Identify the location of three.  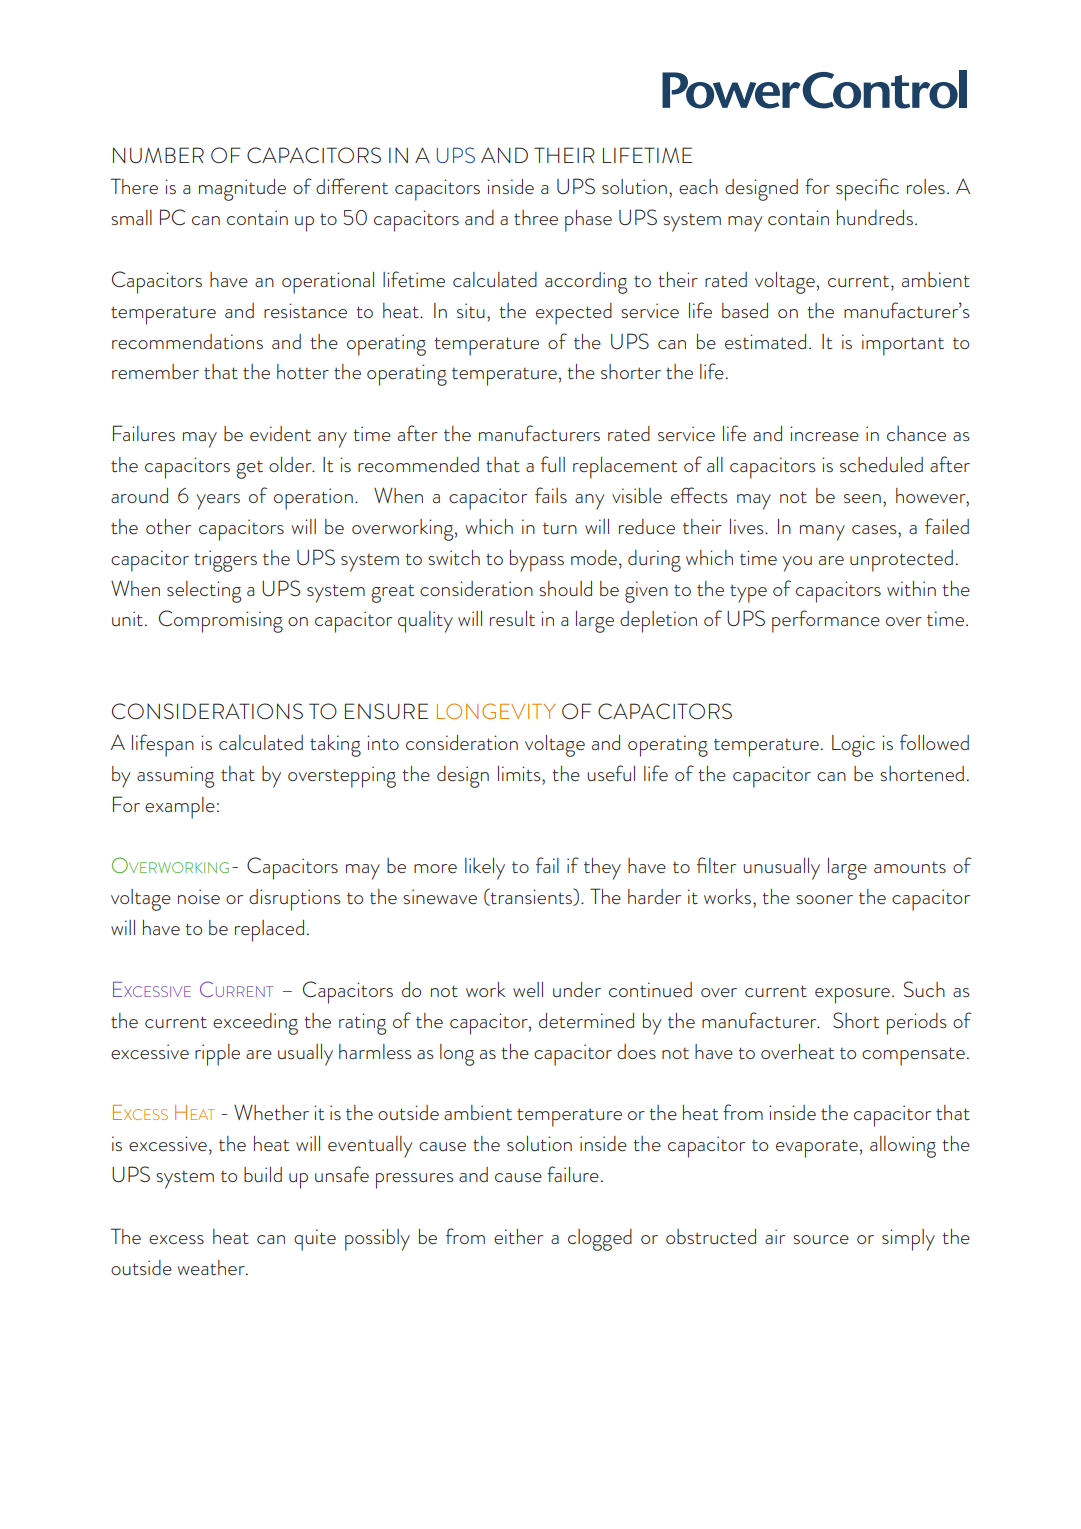
(536, 217).
